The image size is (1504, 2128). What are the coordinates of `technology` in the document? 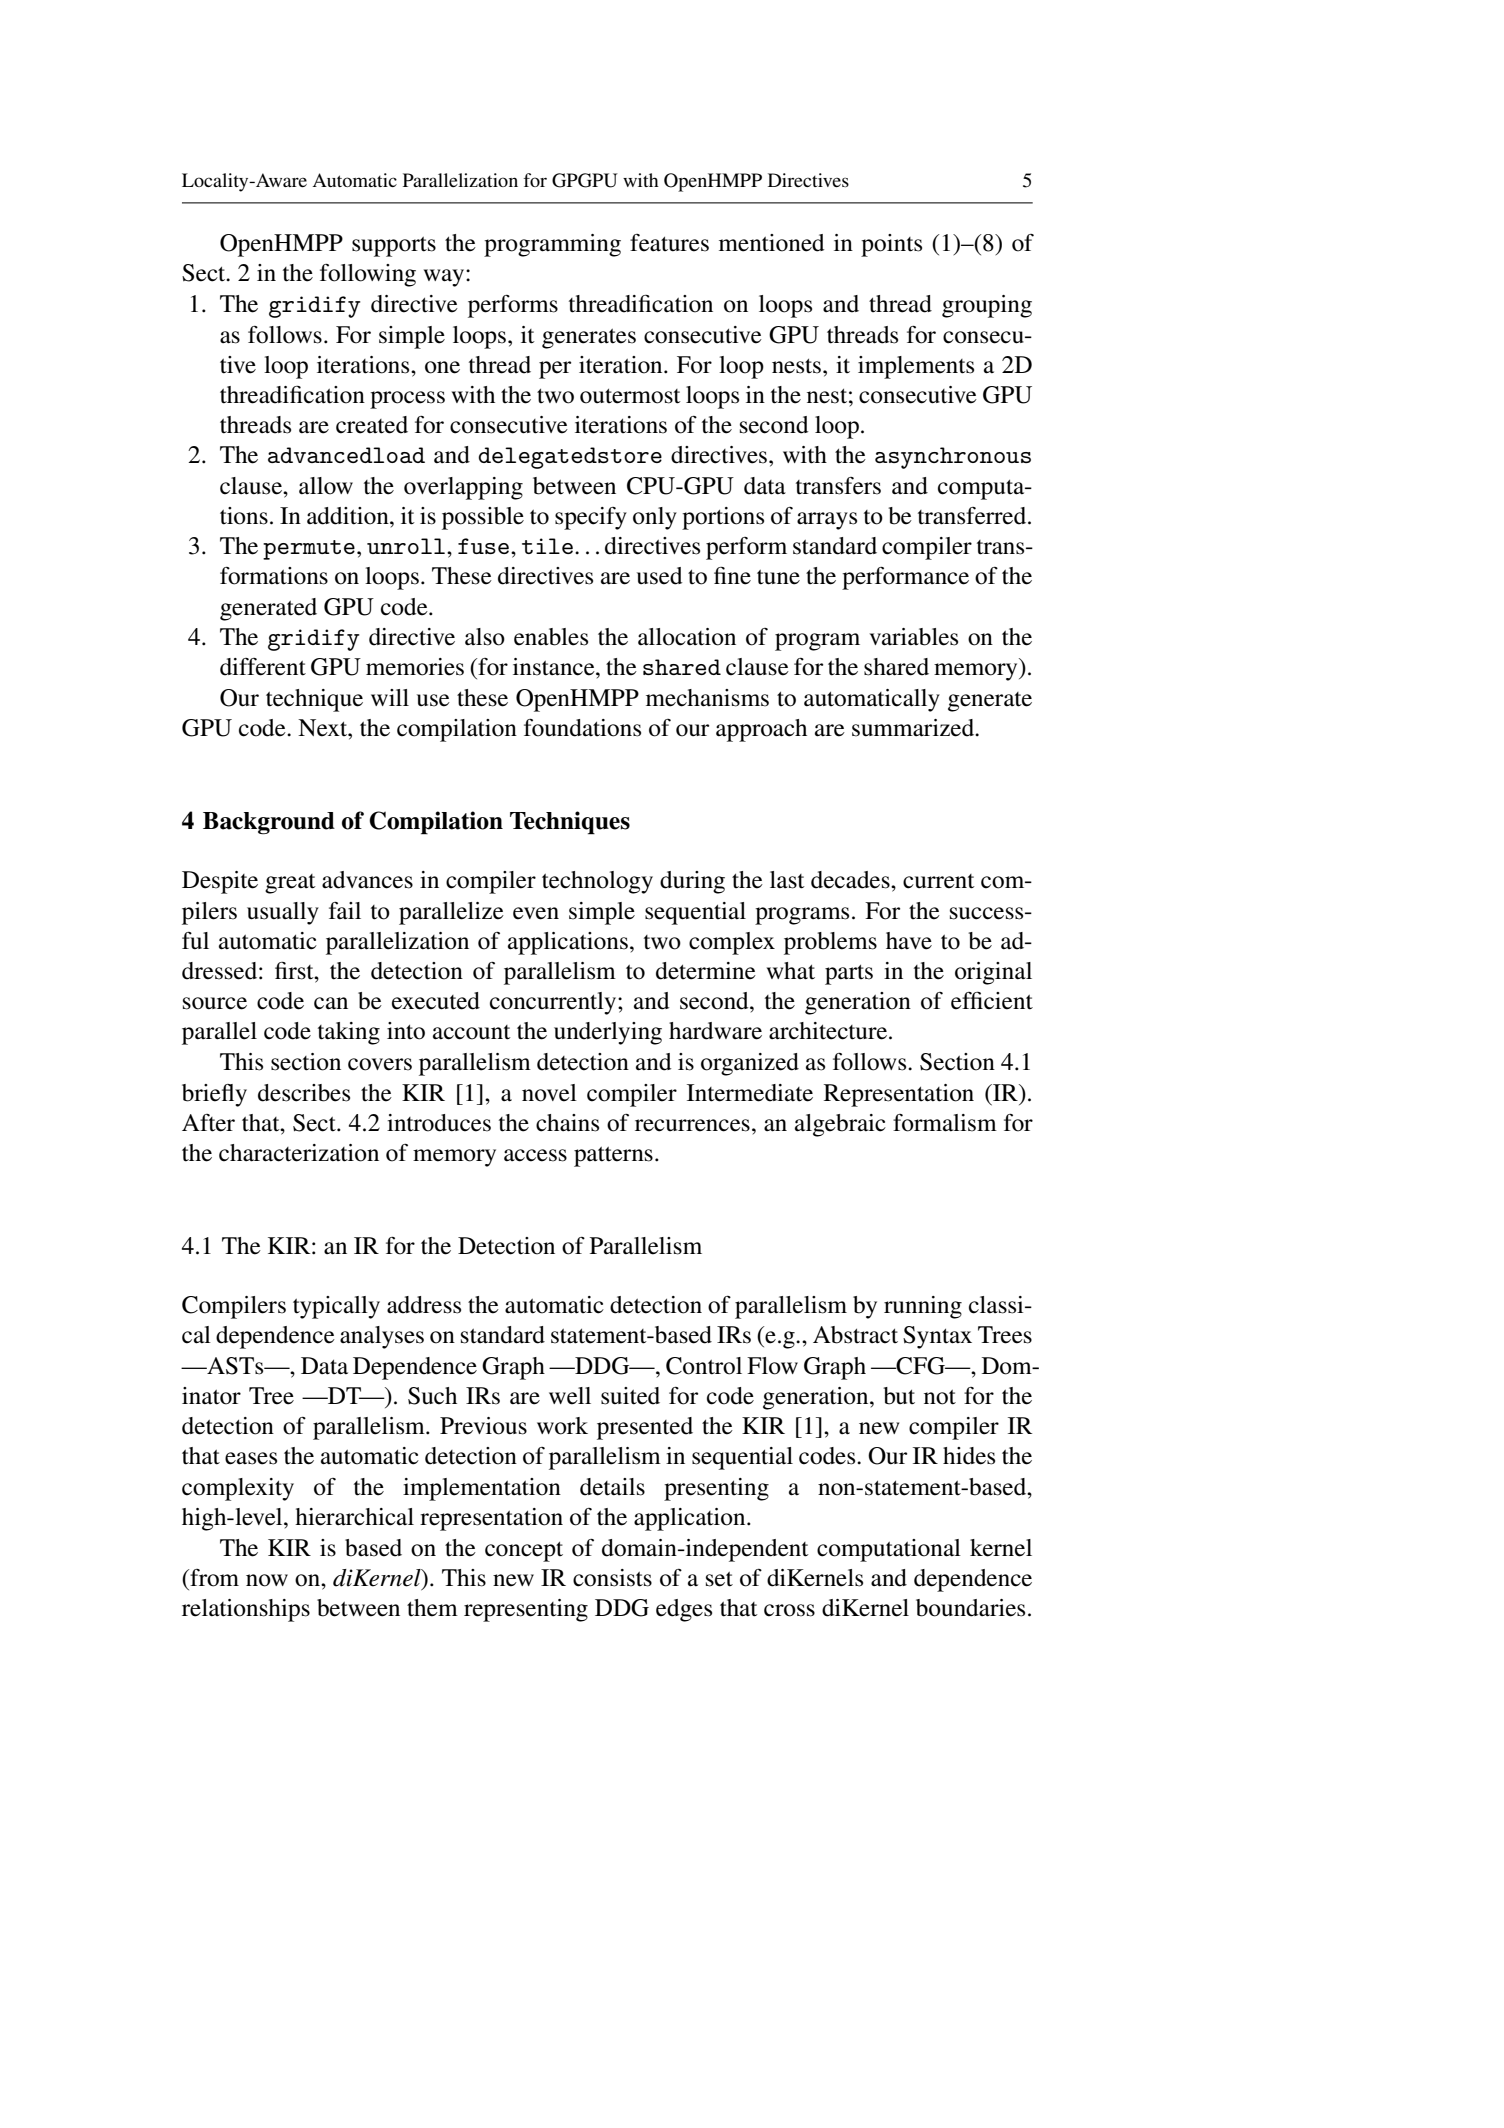 It's located at (597, 882).
